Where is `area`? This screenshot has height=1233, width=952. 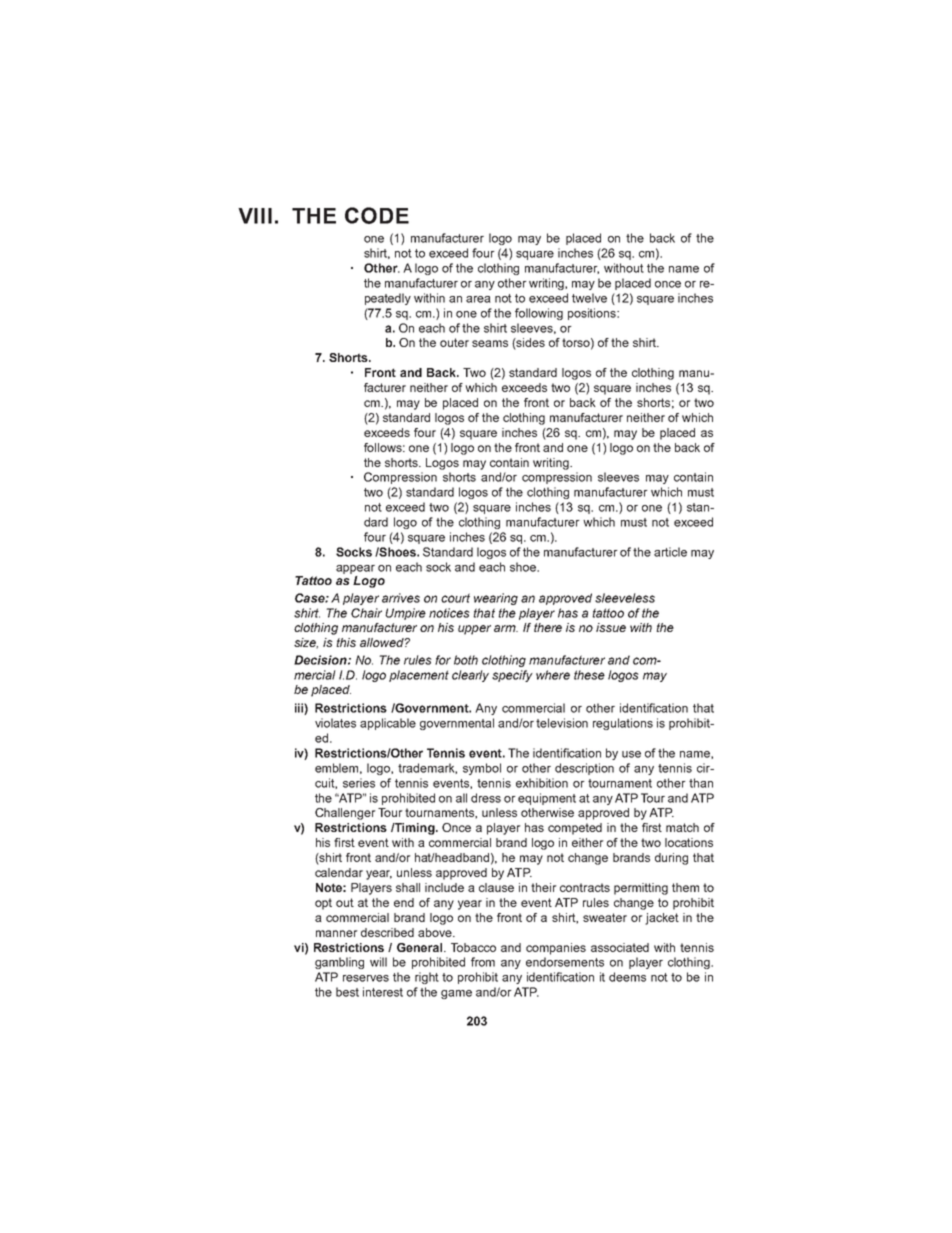 area is located at coordinates (478, 299).
